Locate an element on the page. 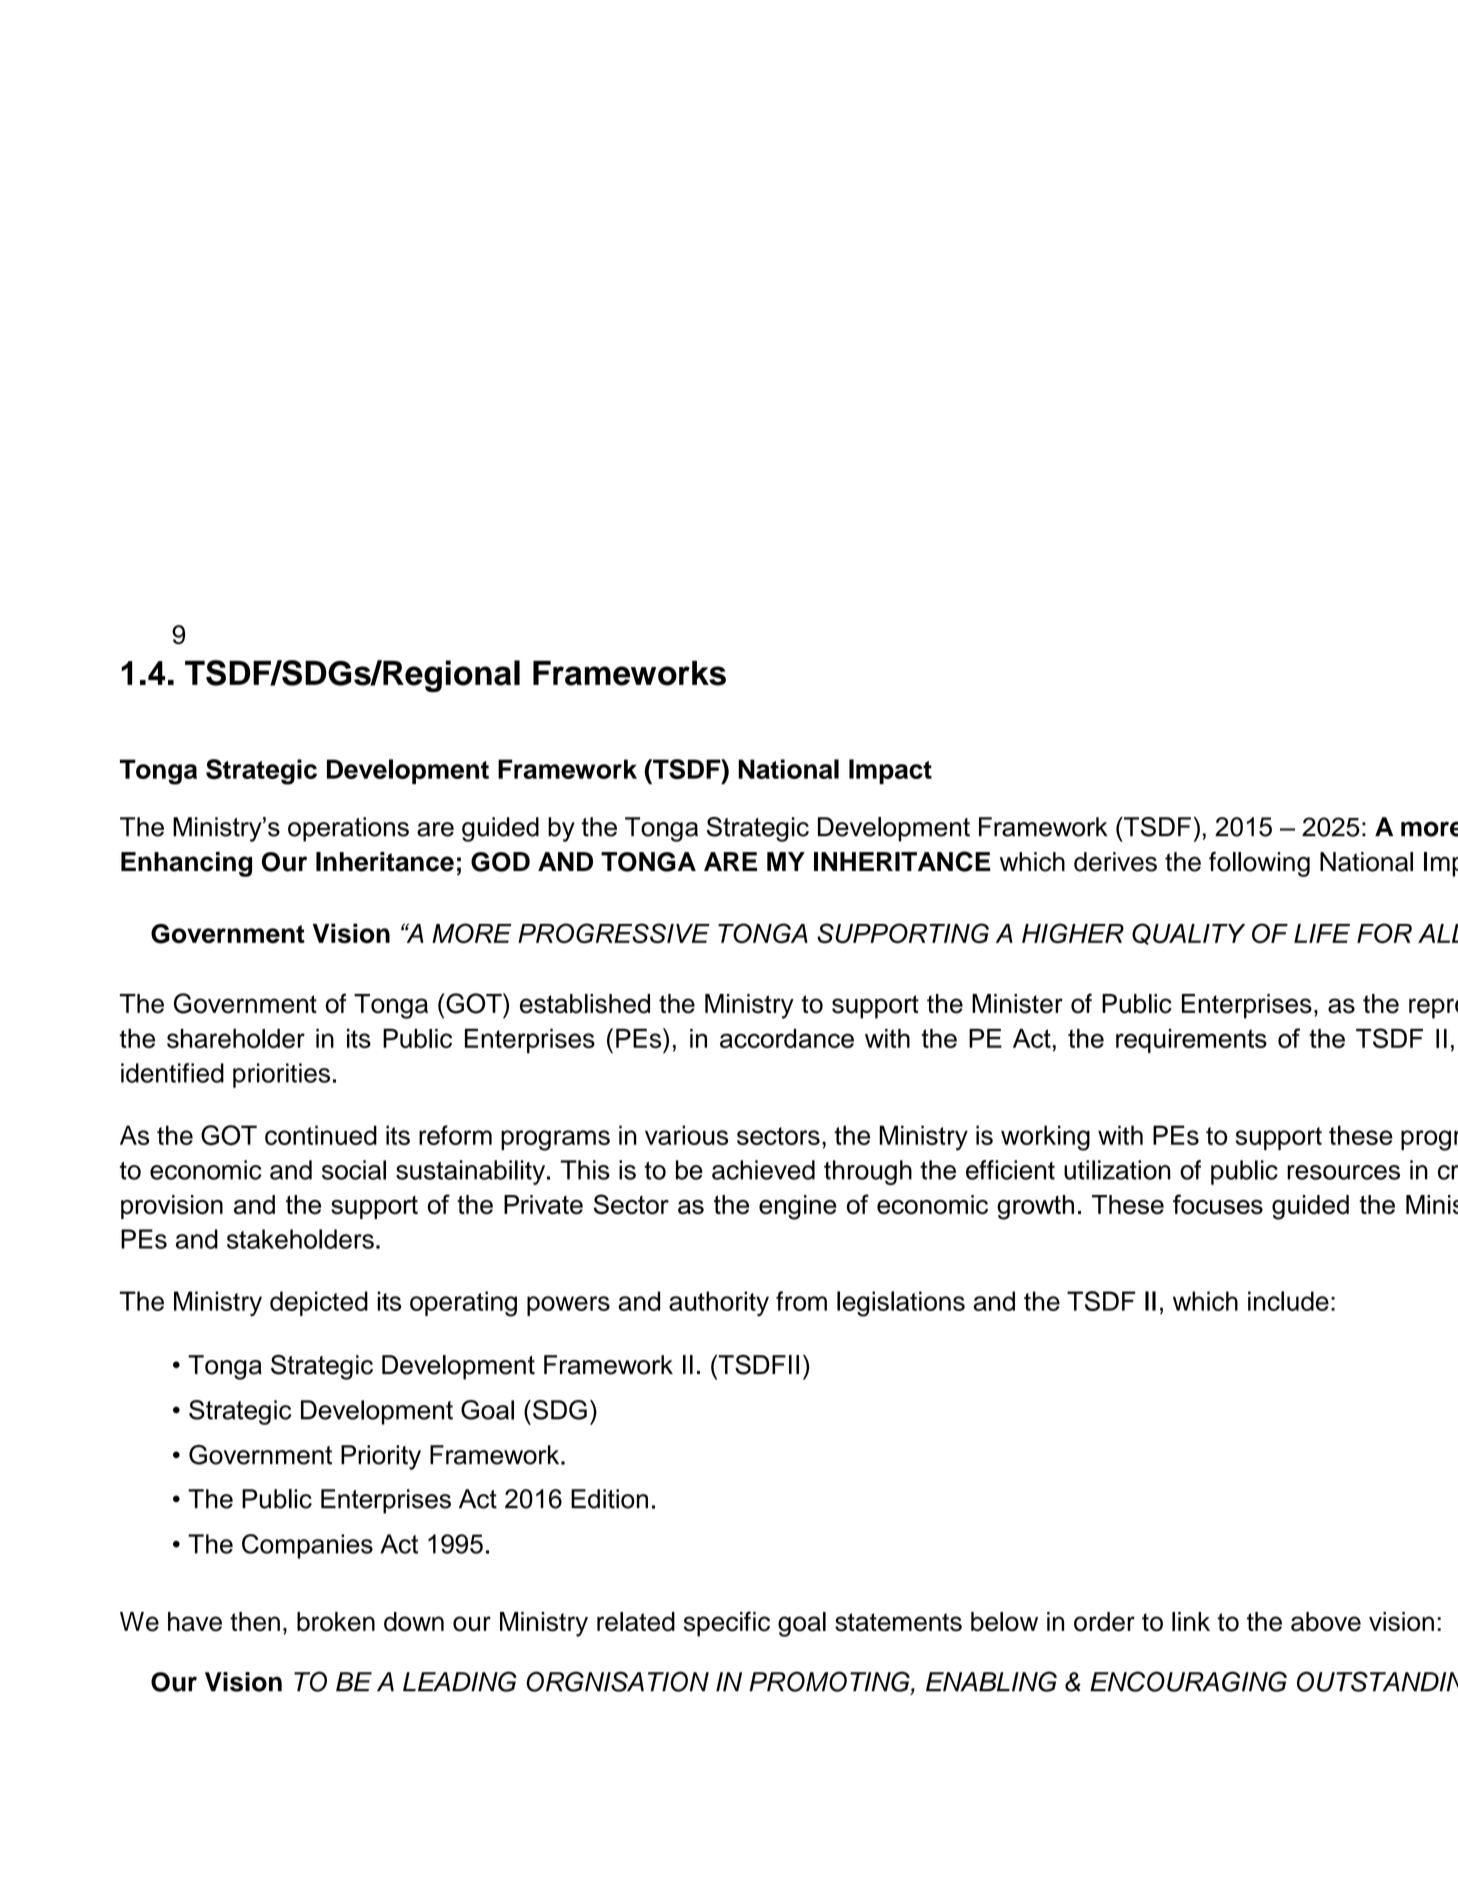  continued is located at coordinates (321, 1135).
